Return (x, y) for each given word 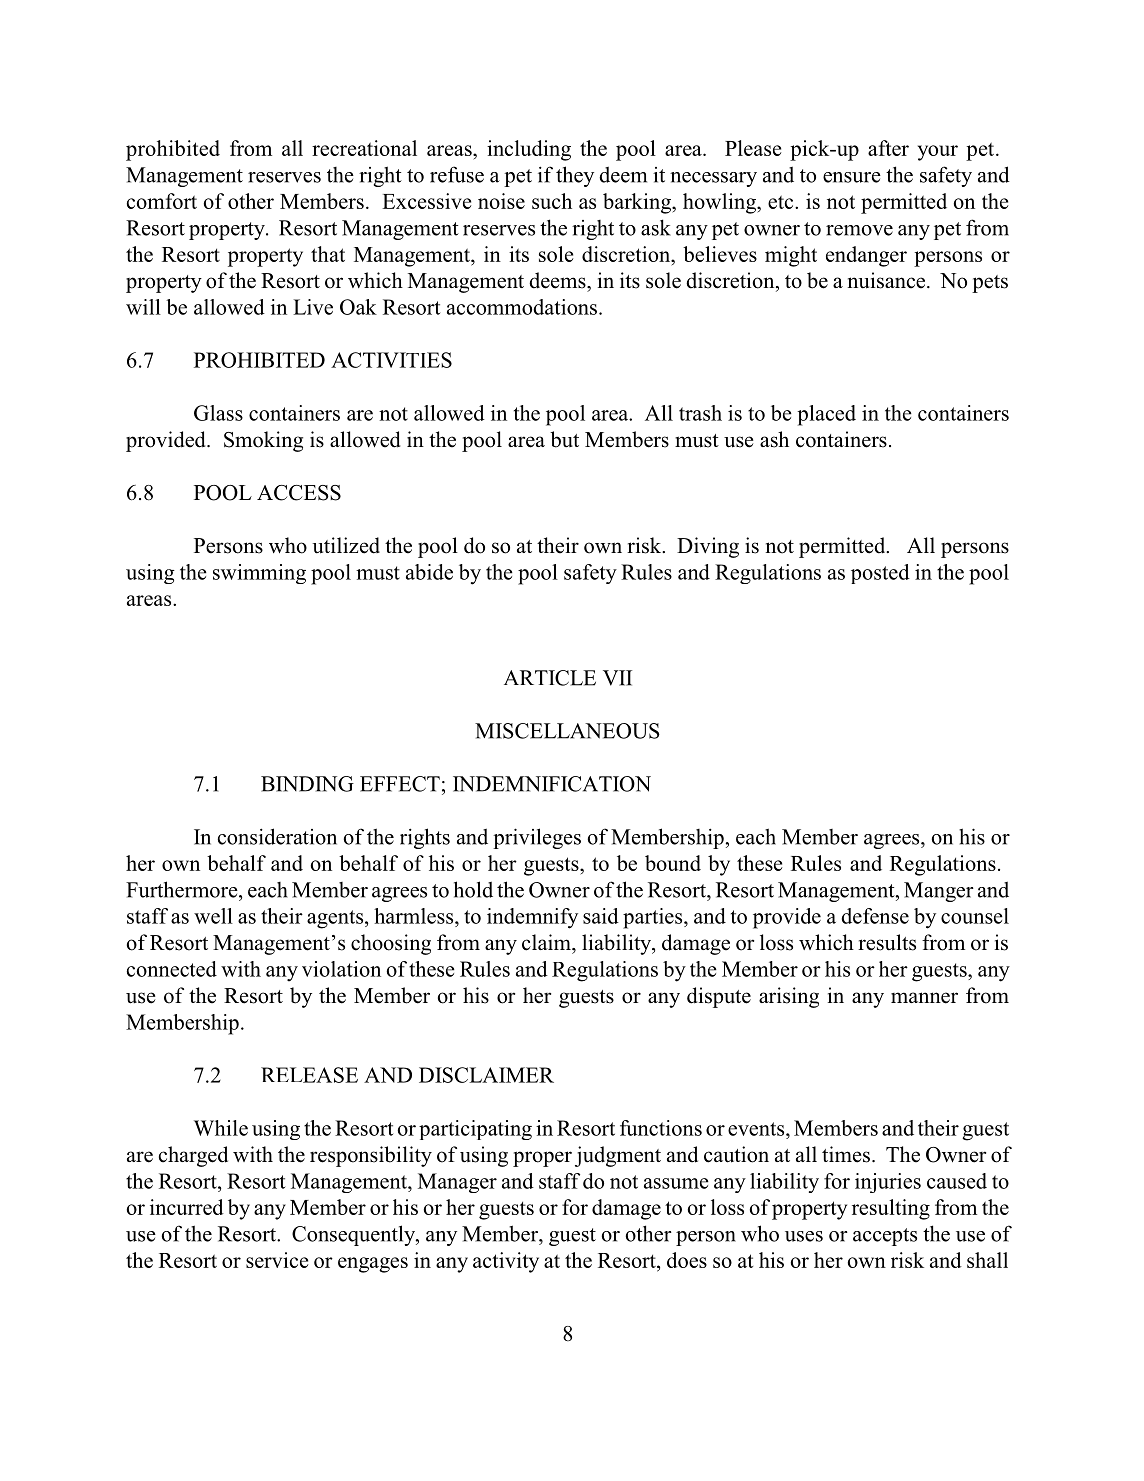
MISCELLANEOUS (567, 731)
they (575, 176)
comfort (162, 201)
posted (880, 574)
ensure (852, 177)
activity (506, 1262)
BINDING (307, 784)
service (277, 1260)
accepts (885, 1237)
